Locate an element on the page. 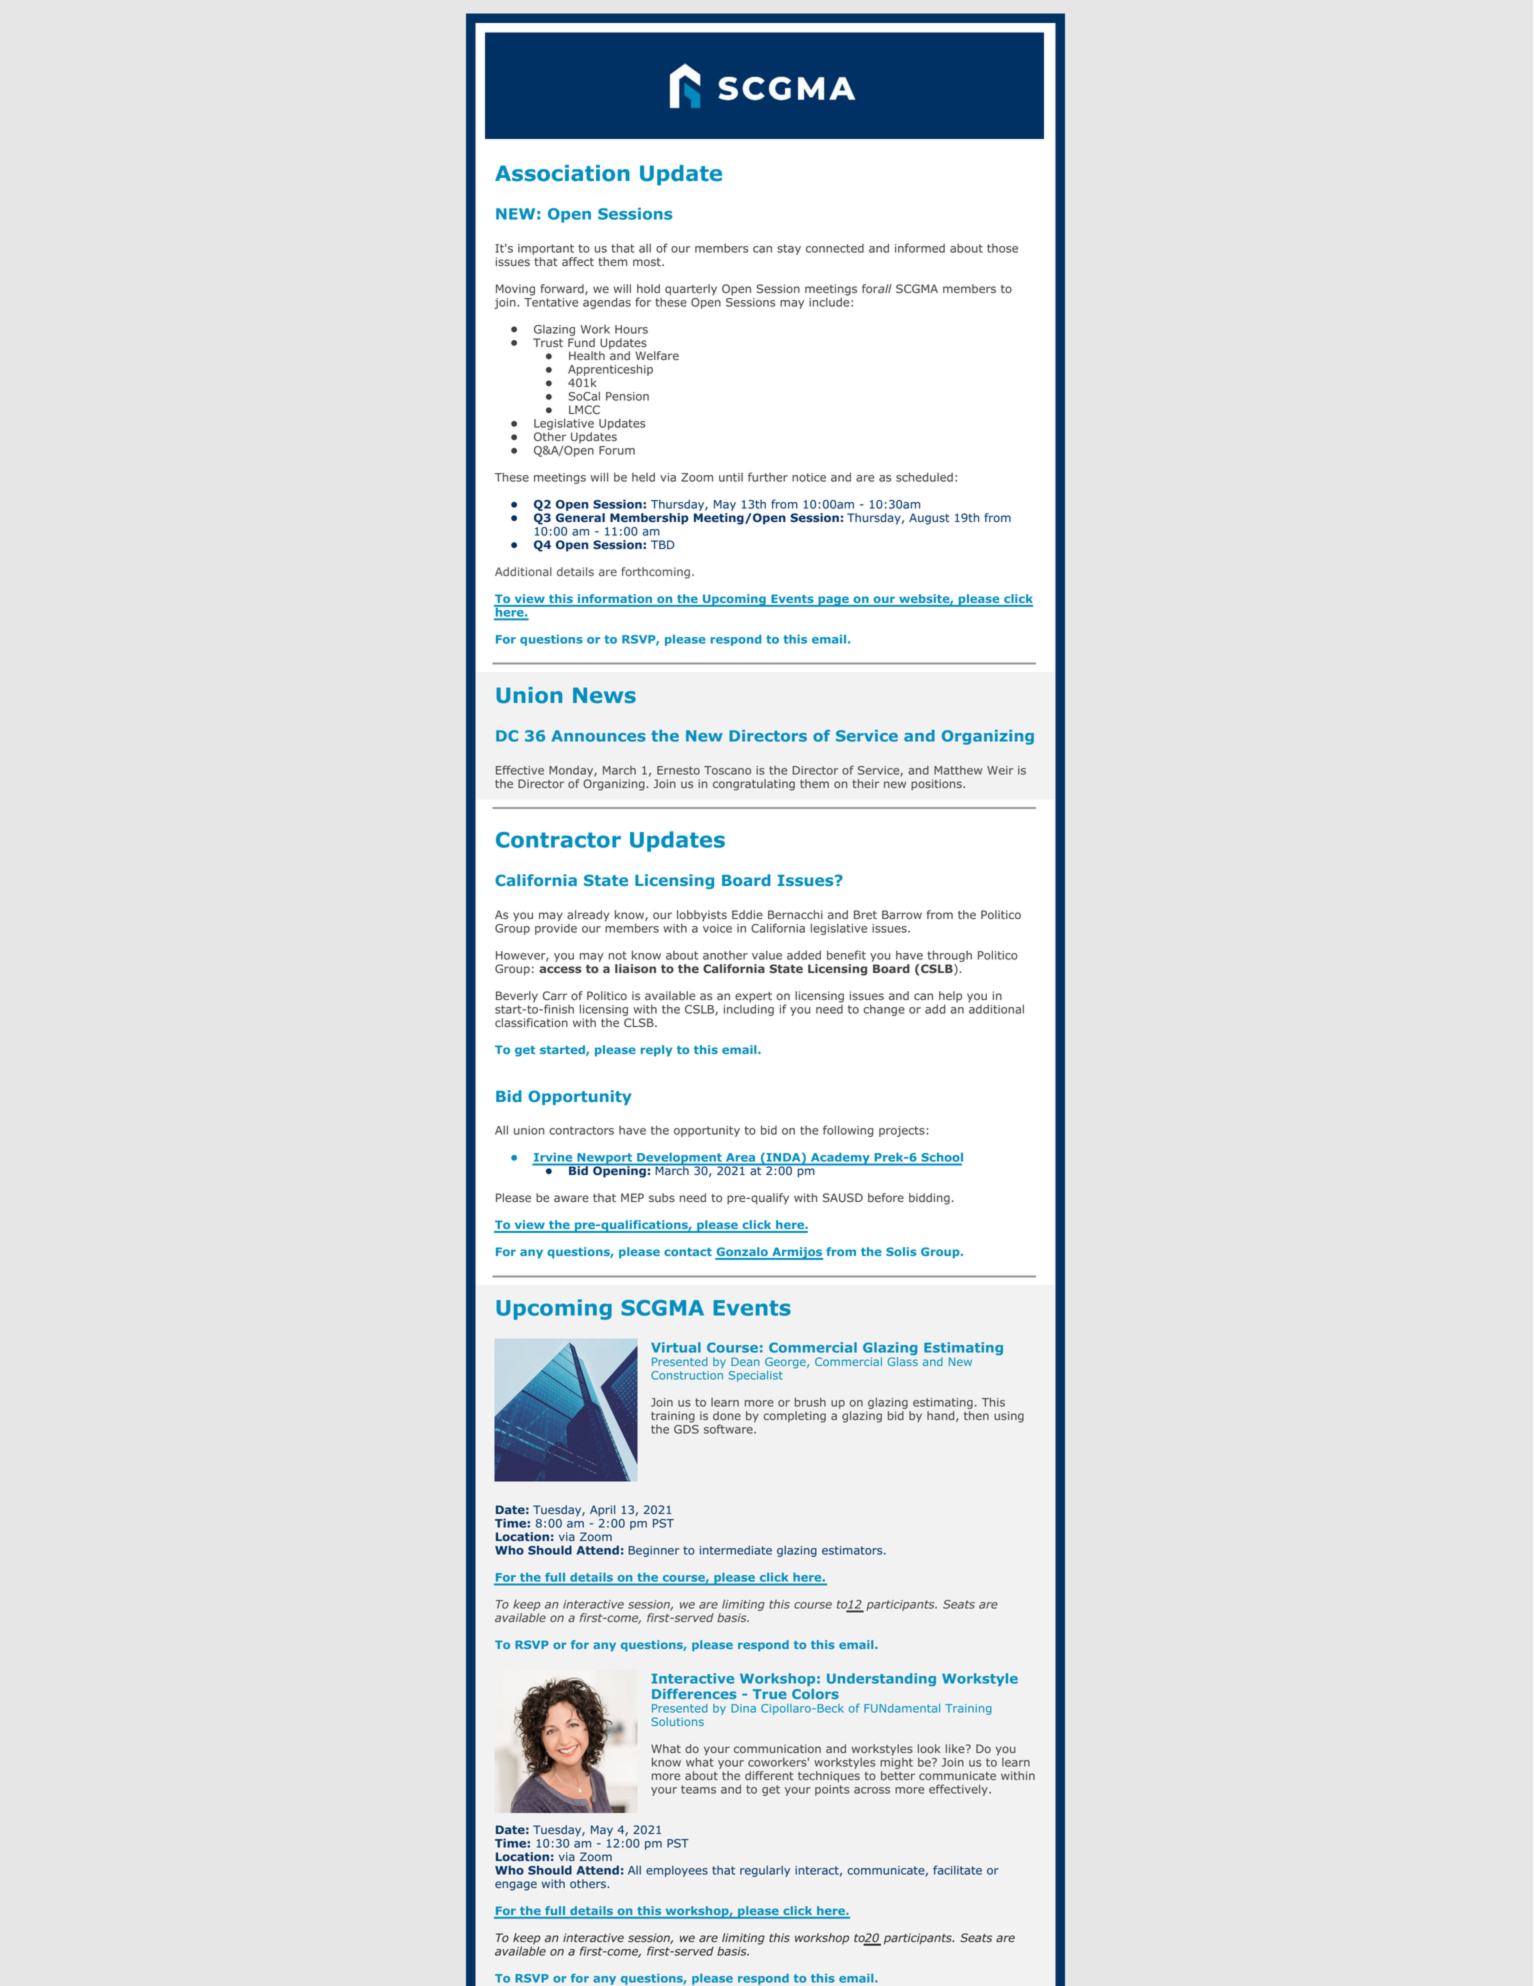 The height and width of the document is (1986, 1534). including is located at coordinates (749, 1009).
